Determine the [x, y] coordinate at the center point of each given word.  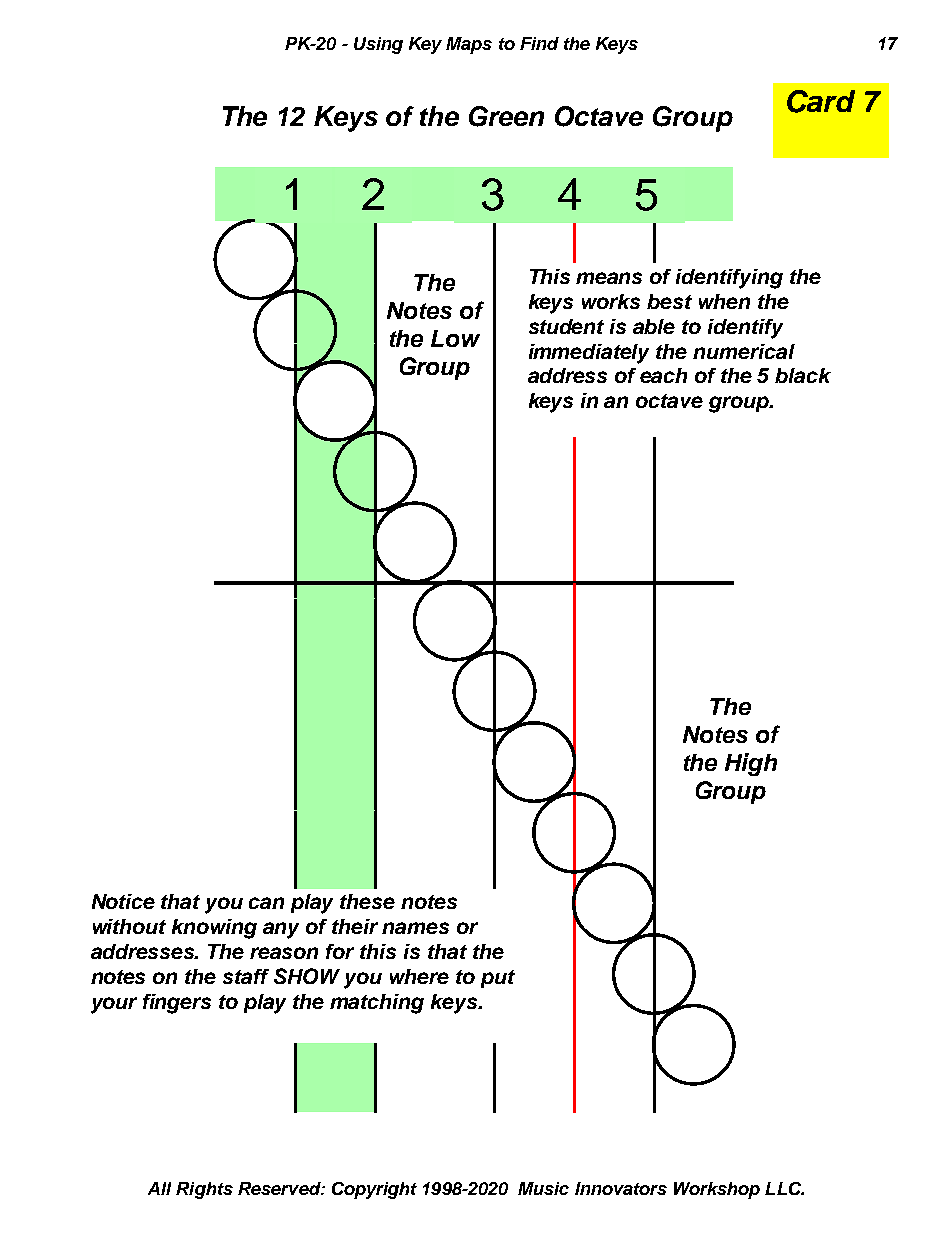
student [566, 326]
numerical [744, 351]
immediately [589, 354]
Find [539, 43]
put [498, 979]
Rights [204, 1190]
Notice [123, 901]
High [751, 764]
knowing [214, 929]
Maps [469, 45]
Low [455, 338]
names [415, 928]
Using [378, 45]
